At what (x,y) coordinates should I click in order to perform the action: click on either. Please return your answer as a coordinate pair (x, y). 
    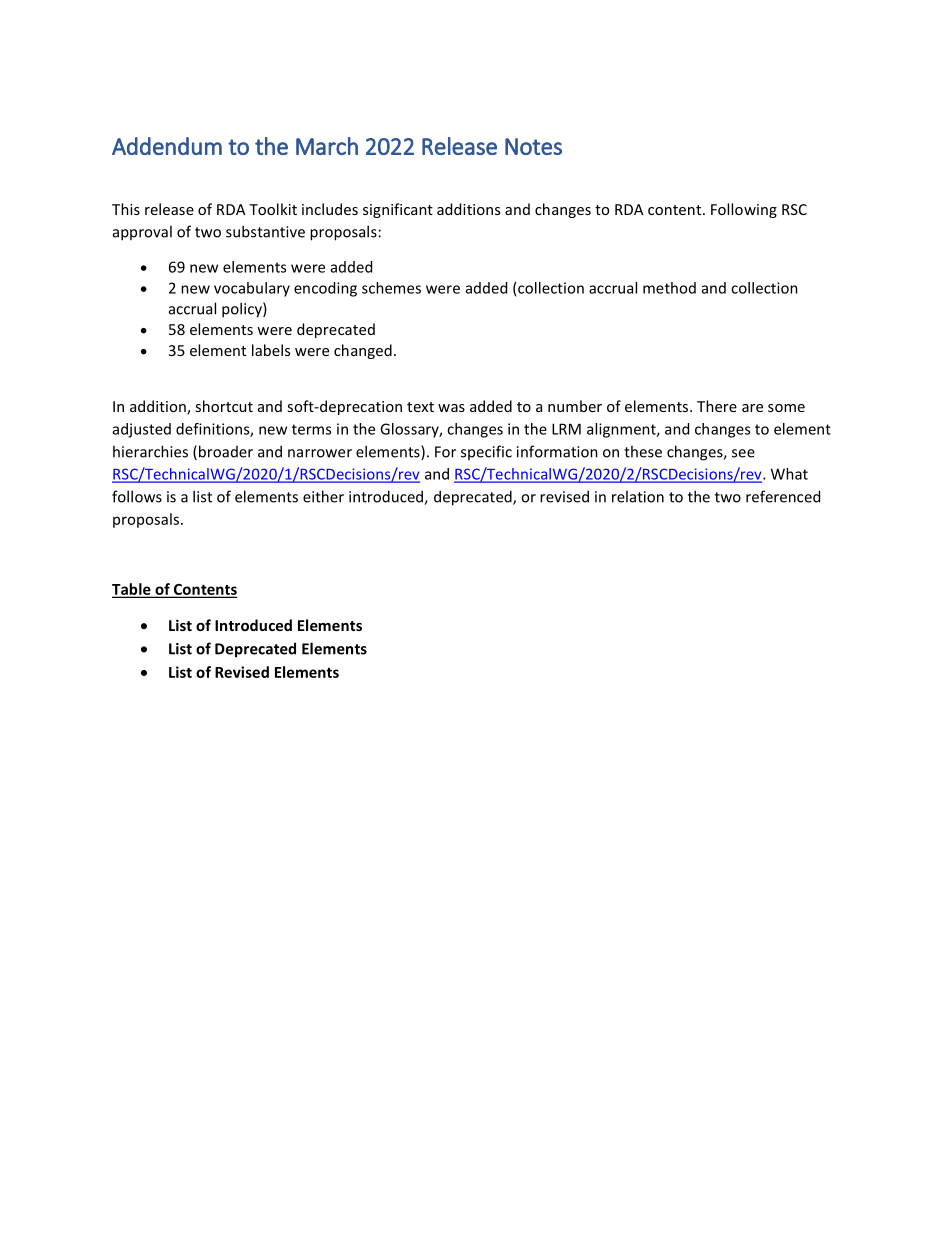
    Looking at the image, I should click on (323, 496).
